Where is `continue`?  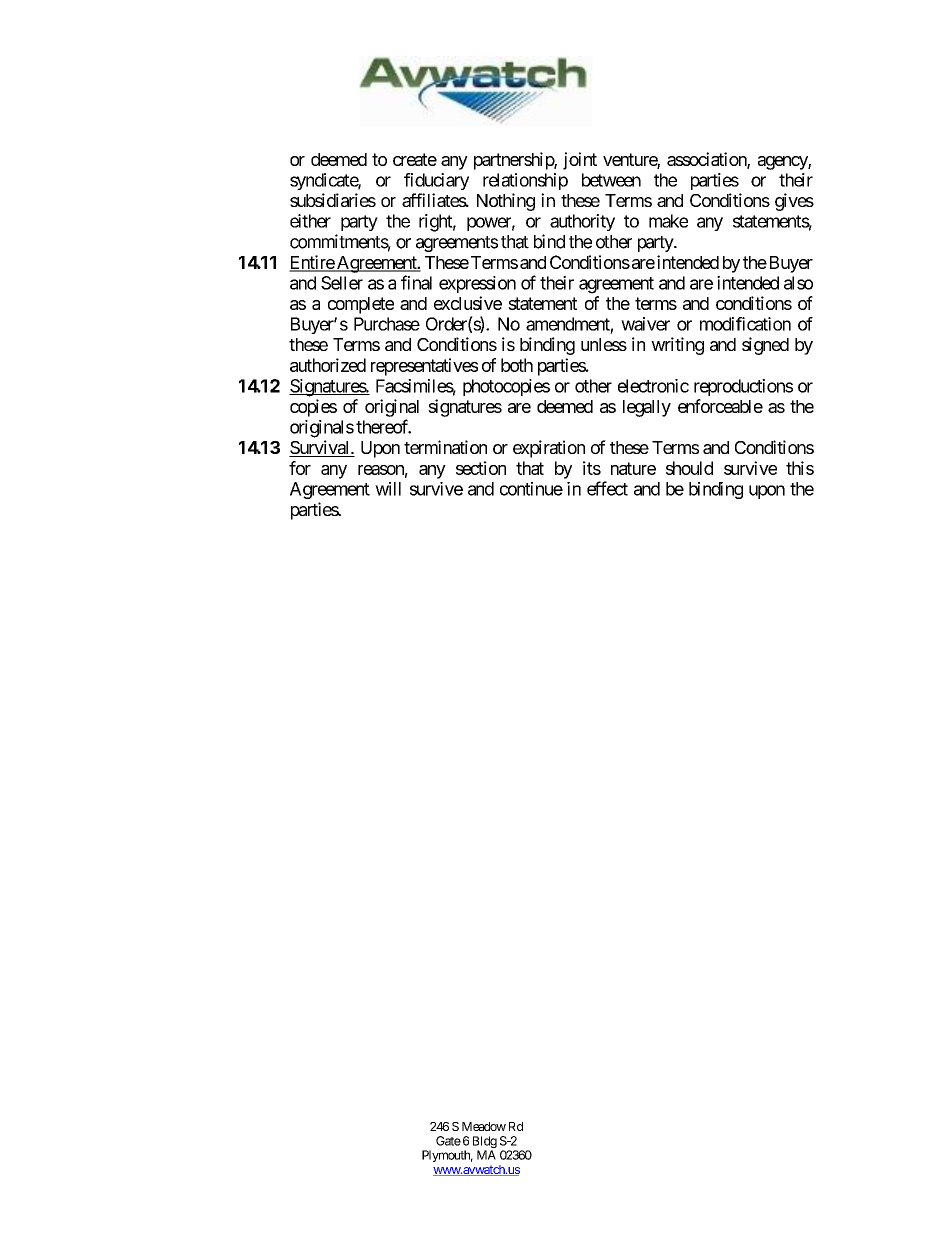 continue is located at coordinates (531, 489).
